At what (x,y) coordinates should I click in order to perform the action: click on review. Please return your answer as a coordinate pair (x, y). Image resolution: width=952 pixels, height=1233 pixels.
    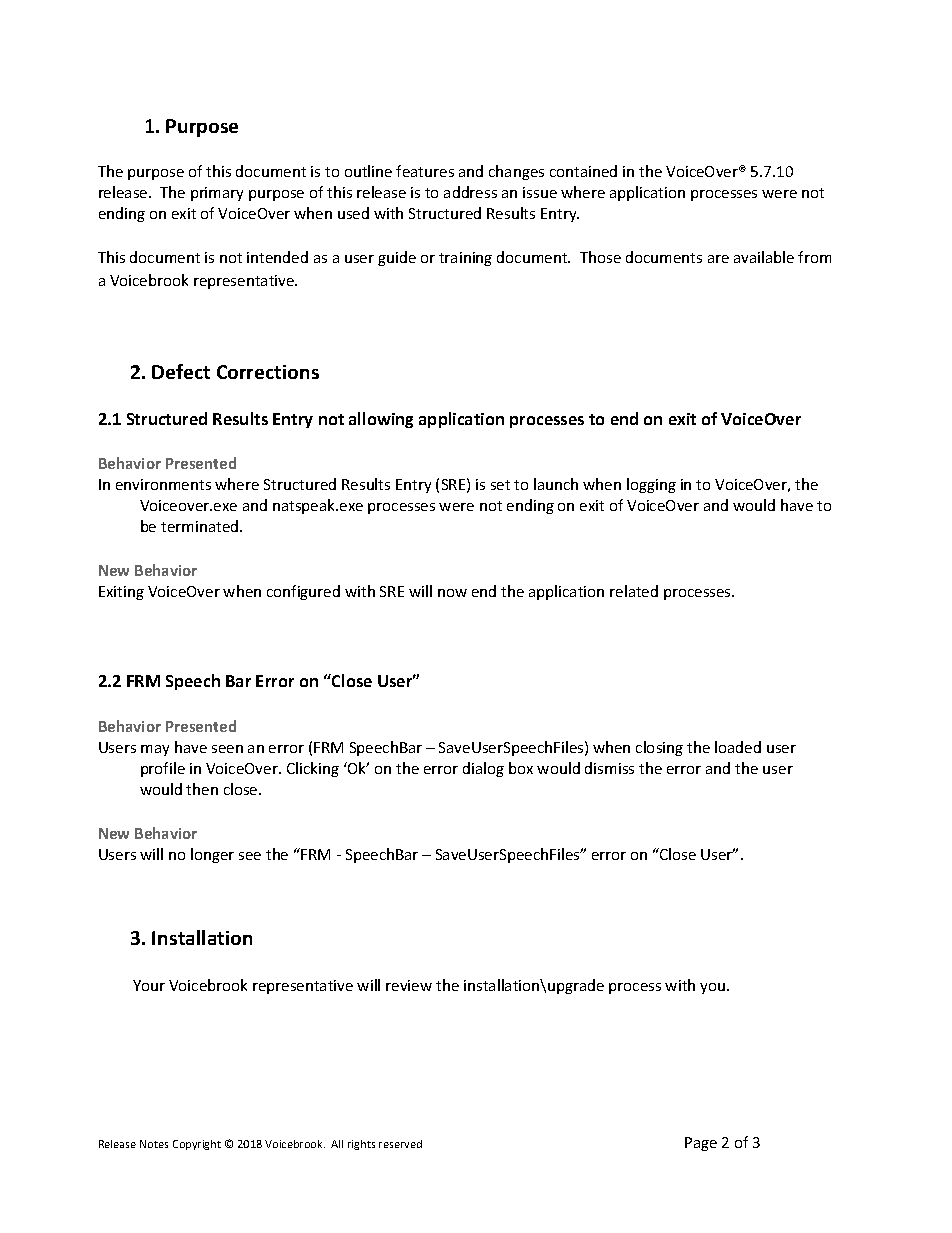
    Looking at the image, I should click on (409, 985).
